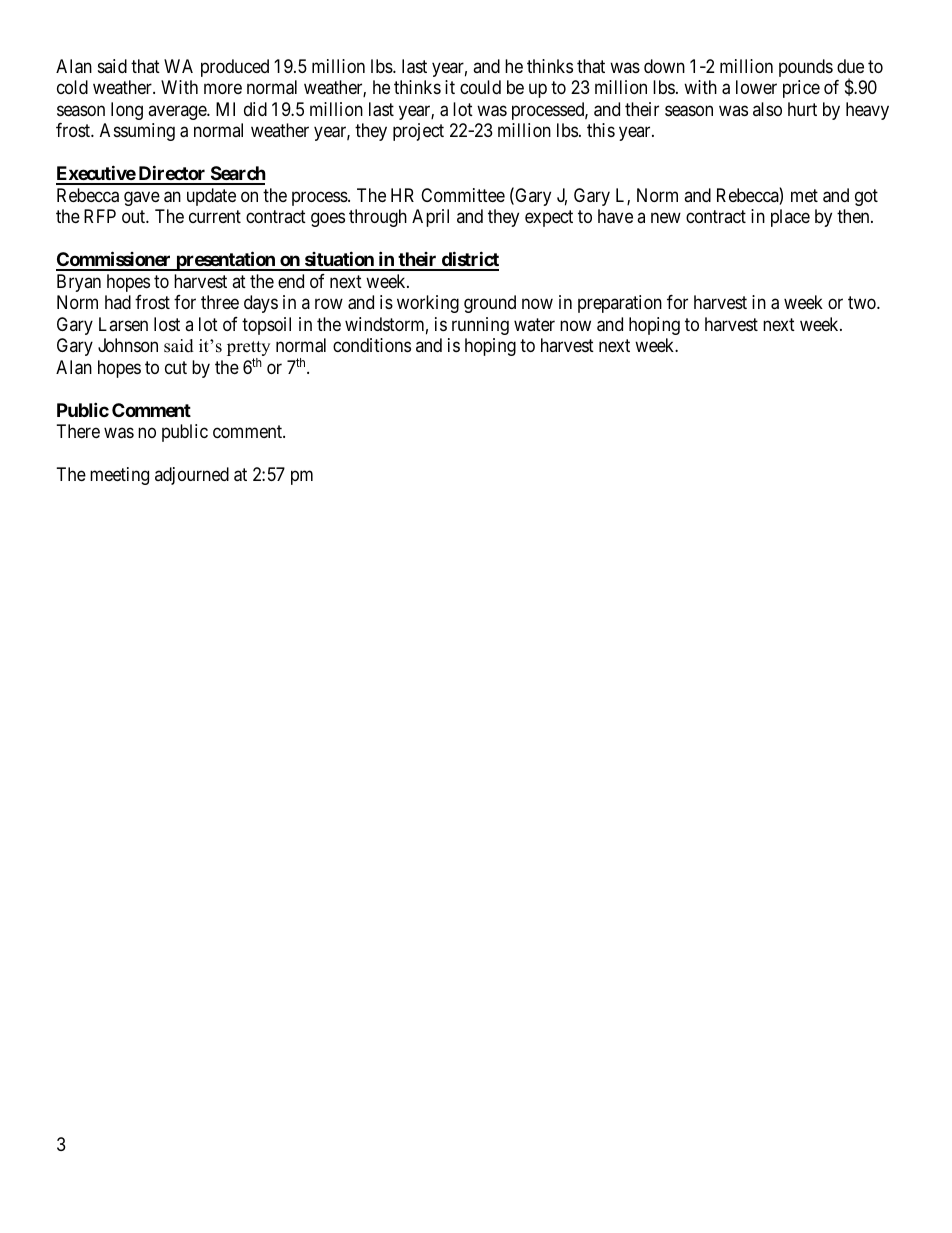 This image has width=952, height=1233. I want to click on could, so click(480, 87).
